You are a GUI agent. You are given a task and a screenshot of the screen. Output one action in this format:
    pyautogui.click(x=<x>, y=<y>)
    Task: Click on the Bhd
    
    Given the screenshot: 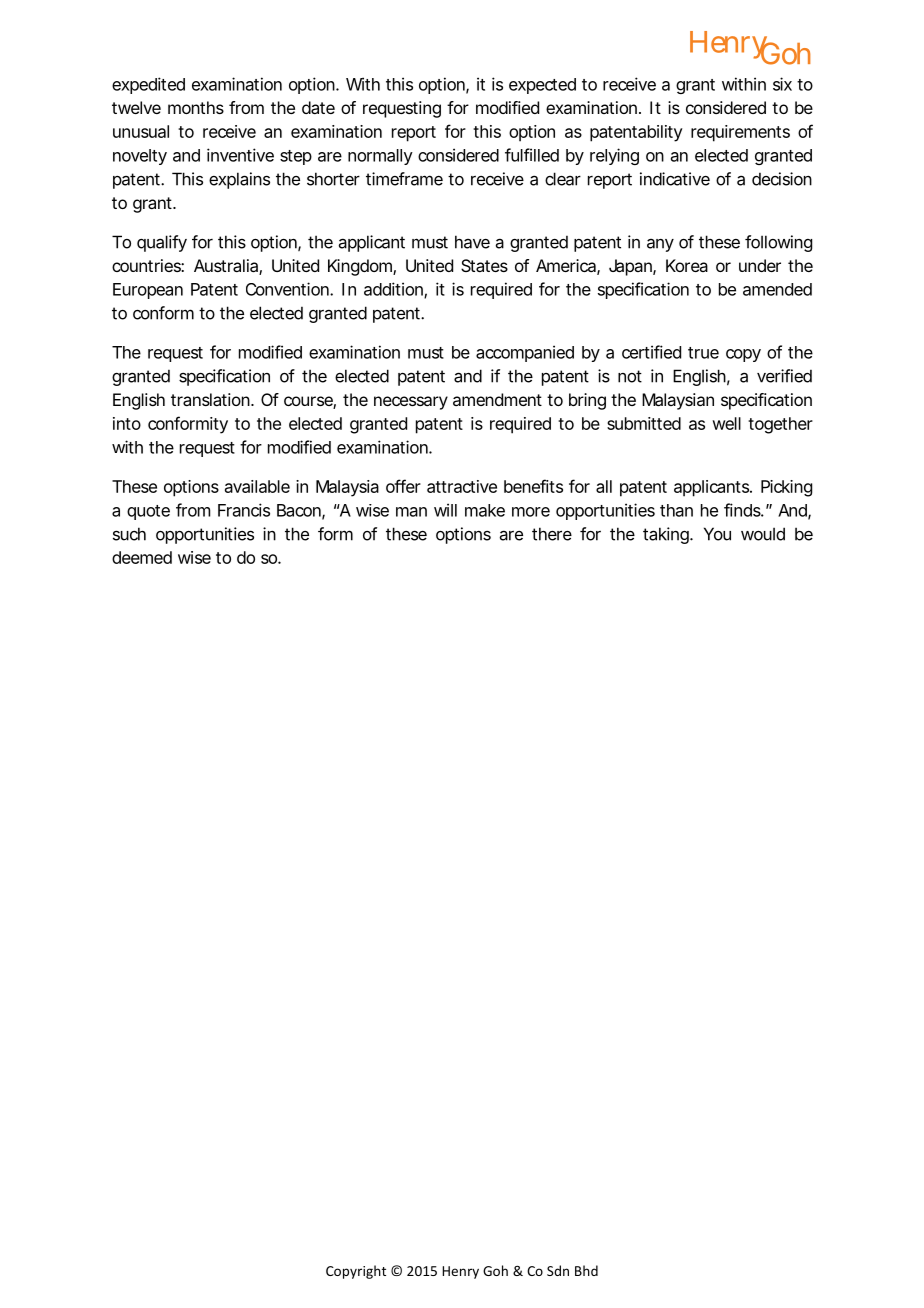 What is the action you would take?
    pyautogui.click(x=586, y=1270)
